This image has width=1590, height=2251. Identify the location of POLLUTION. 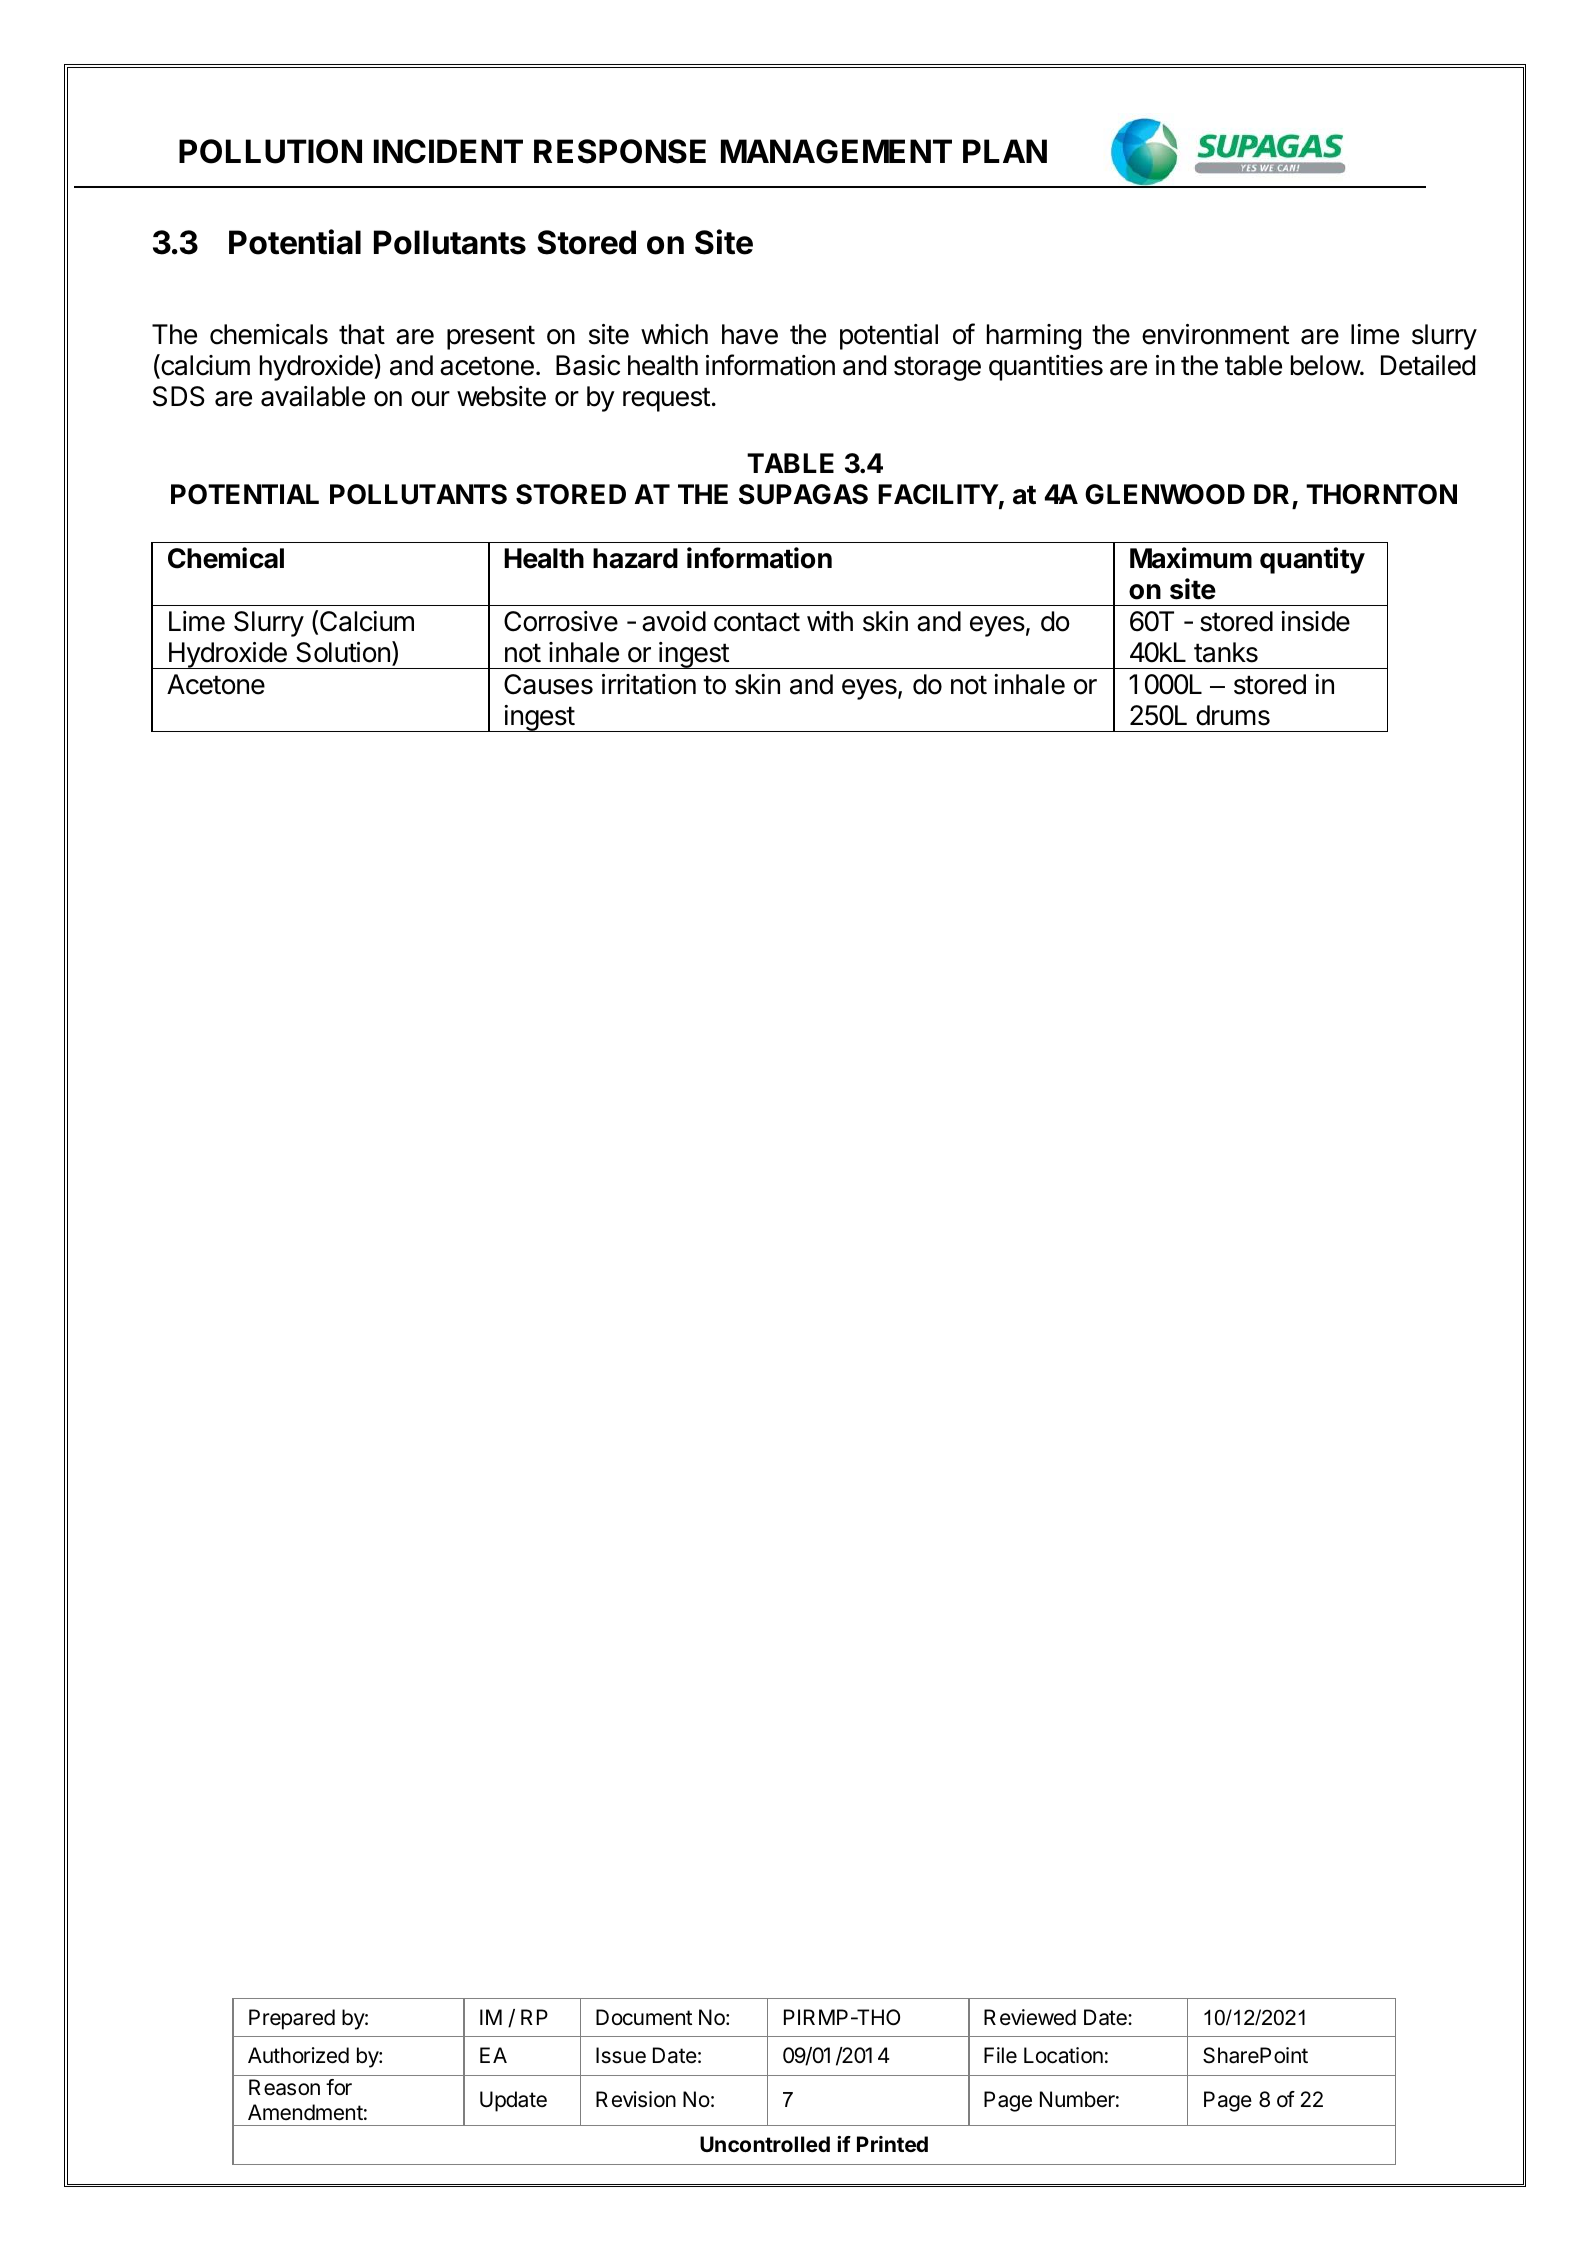
(270, 151).
